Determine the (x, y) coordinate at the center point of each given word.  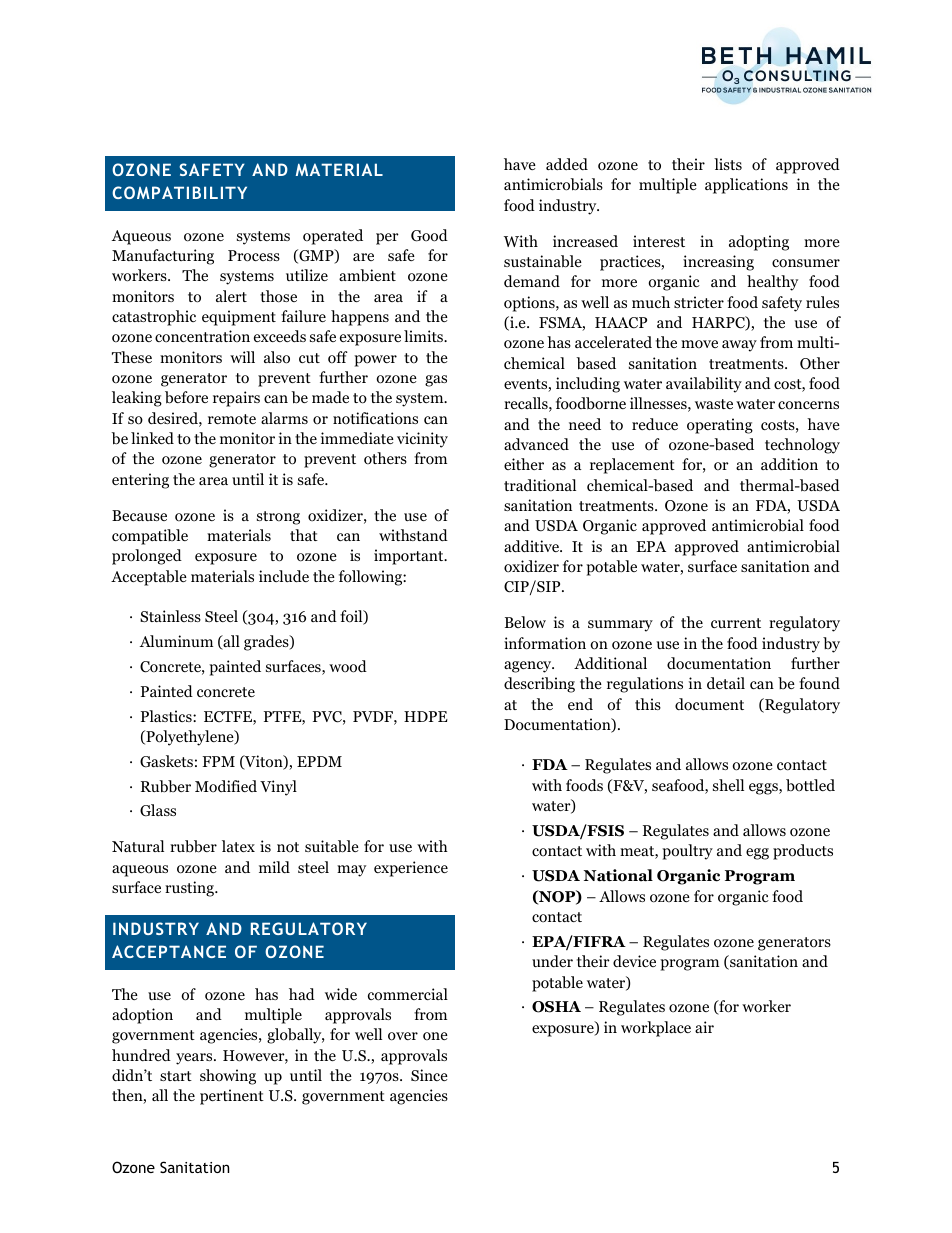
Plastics (167, 716)
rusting (190, 889)
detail (726, 683)
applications (746, 186)
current (736, 623)
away (739, 346)
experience (411, 869)
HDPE (426, 716)
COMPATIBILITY (179, 192)
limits (425, 336)
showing (228, 1077)
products (803, 852)
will (242, 357)
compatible (150, 537)
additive (532, 546)
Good (429, 235)
